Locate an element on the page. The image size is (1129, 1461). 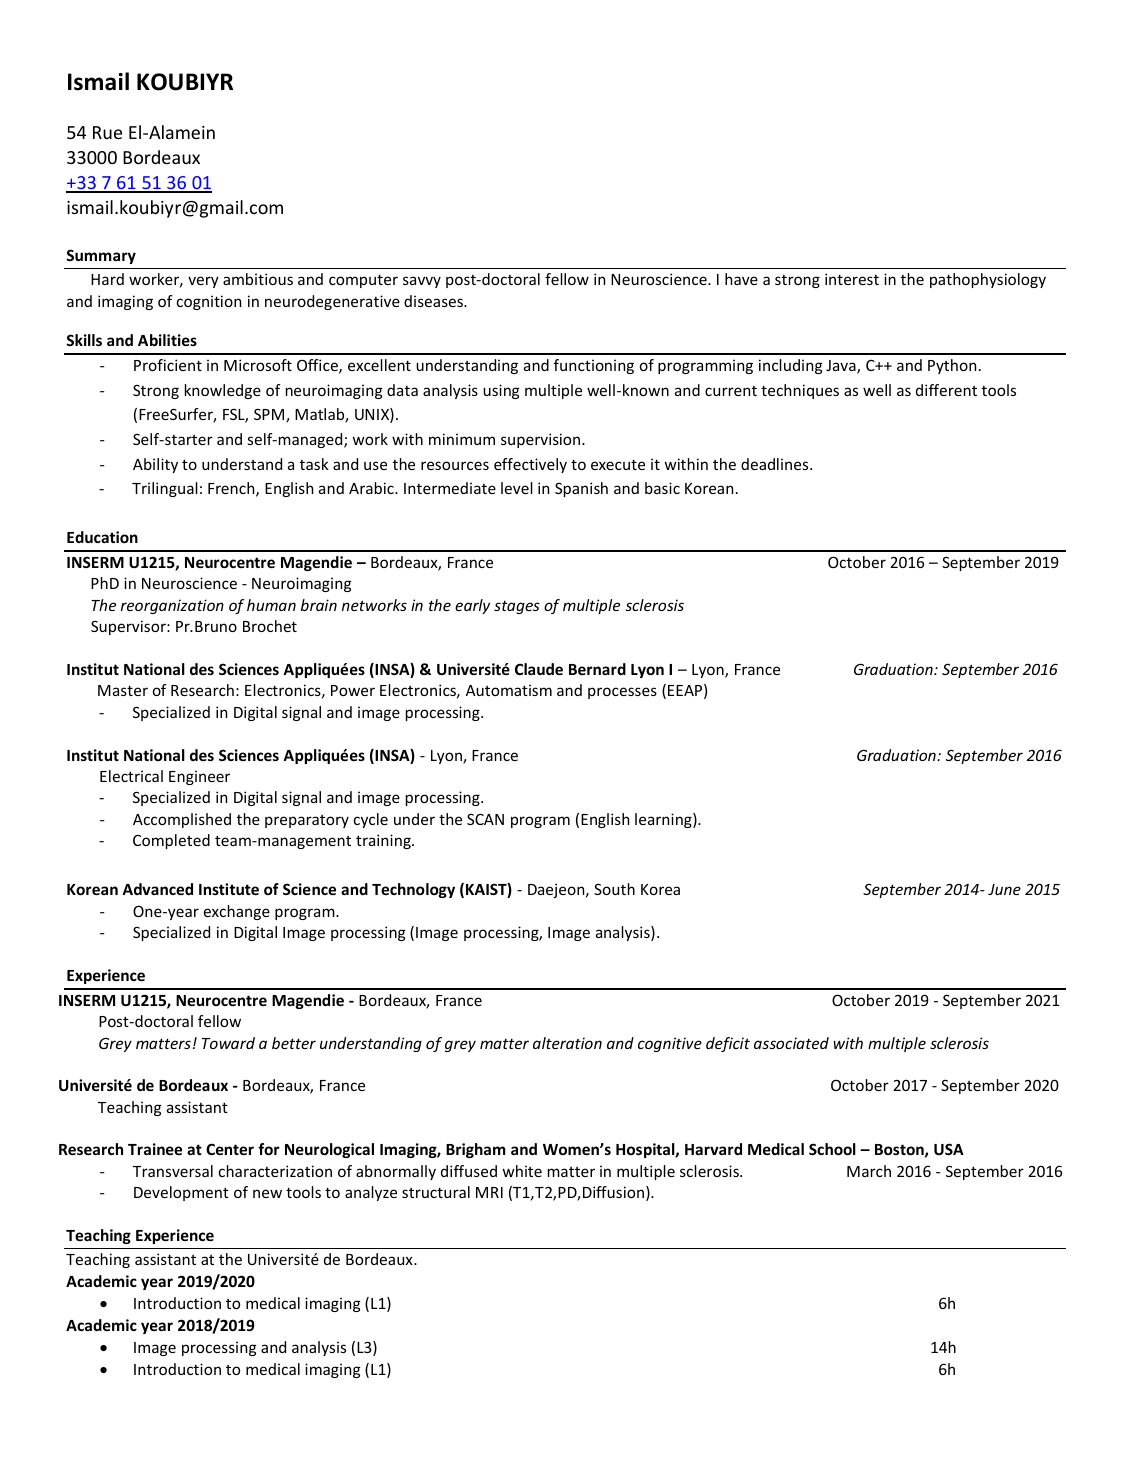
learning is located at coordinates (664, 820).
